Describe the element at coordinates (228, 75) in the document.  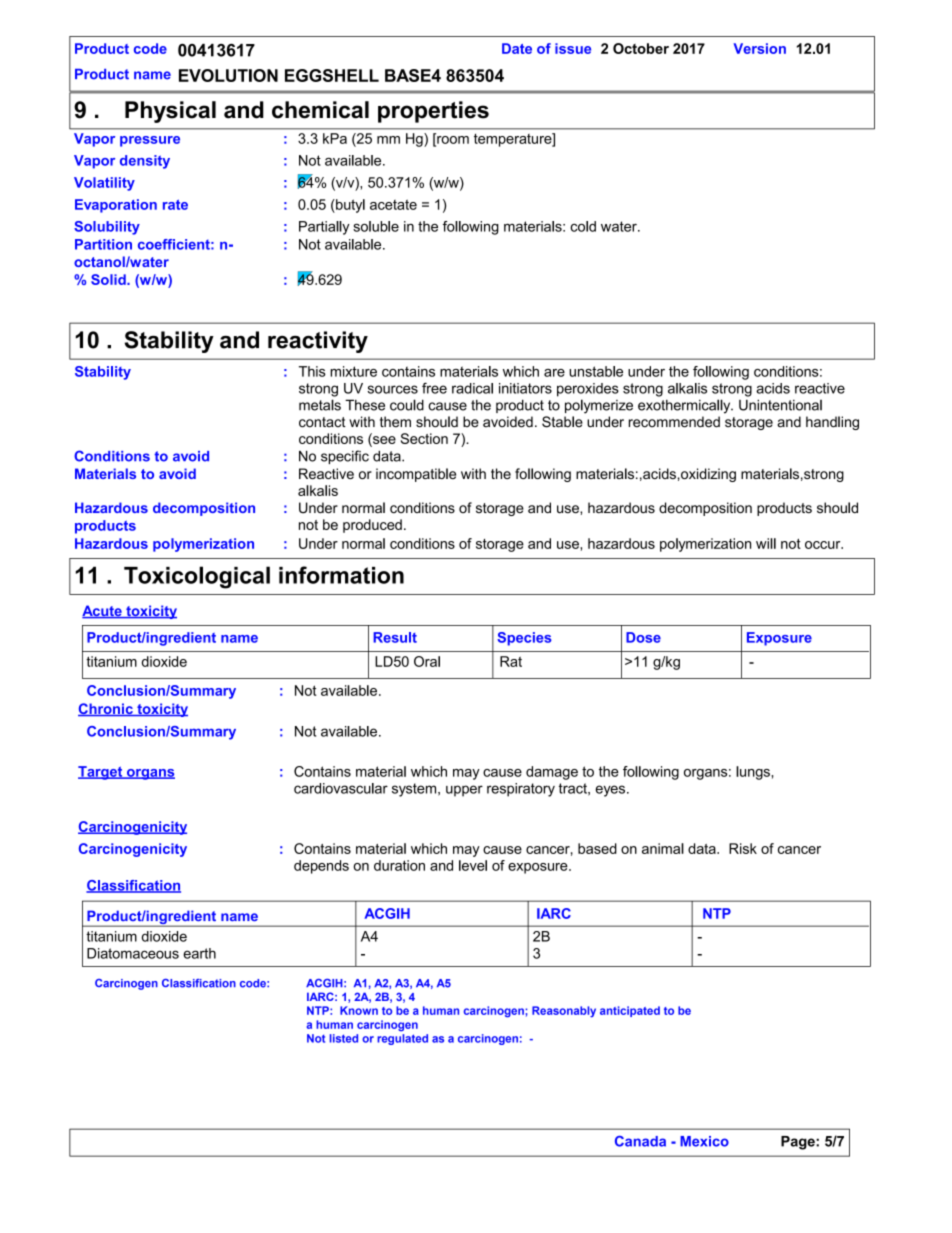
I see `EVOLUTION` at that location.
